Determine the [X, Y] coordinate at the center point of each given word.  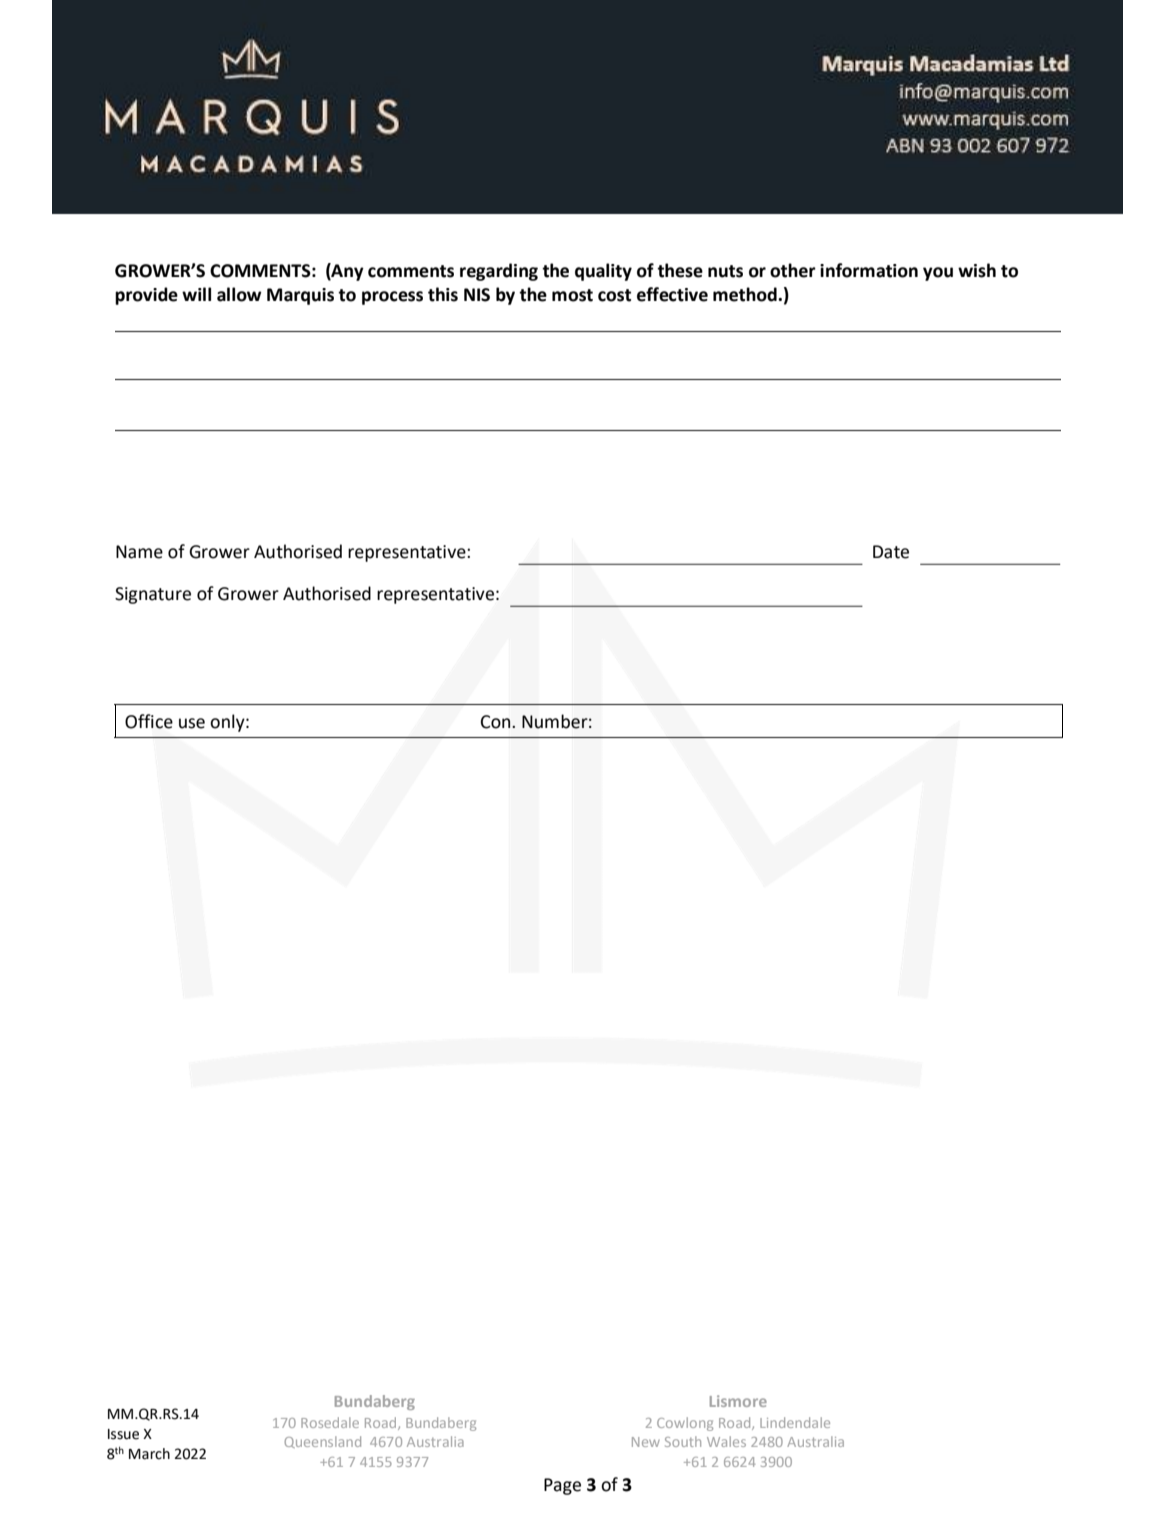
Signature [153, 595]
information [869, 270]
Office [149, 721]
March [149, 1454]
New [646, 1442]
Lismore [738, 1401]
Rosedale [330, 1422]
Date [891, 552]
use [192, 723]
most [572, 295]
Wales [726, 1441]
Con [497, 722]
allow [239, 294]
